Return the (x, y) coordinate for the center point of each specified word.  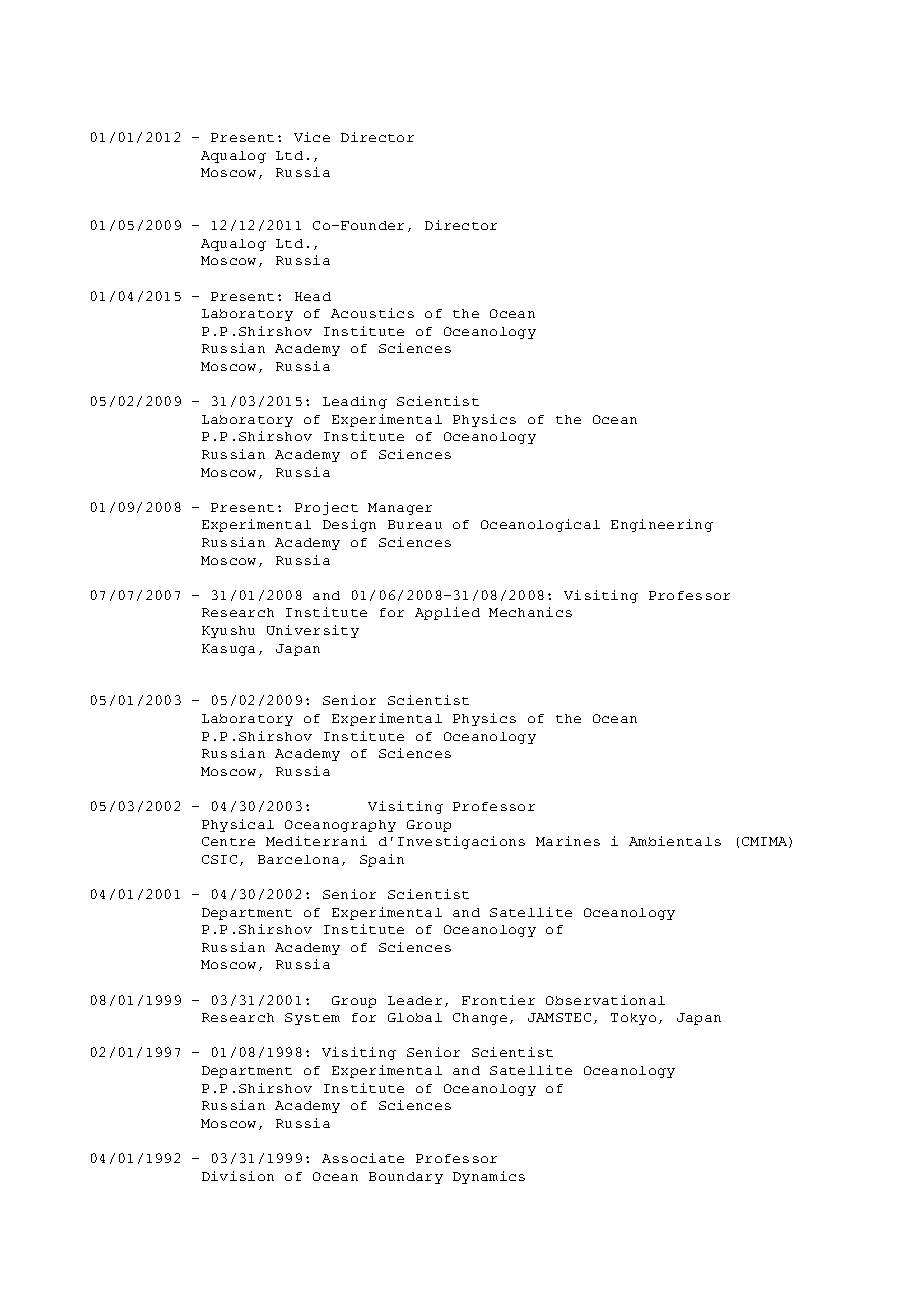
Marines (568, 841)
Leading (355, 402)
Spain (382, 860)
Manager (400, 509)
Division (238, 1176)
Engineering (662, 525)
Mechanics (530, 612)
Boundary (406, 1178)
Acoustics (372, 313)
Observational (605, 1000)
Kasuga (228, 650)
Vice (312, 137)
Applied (447, 613)
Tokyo (633, 1019)
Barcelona (298, 859)
